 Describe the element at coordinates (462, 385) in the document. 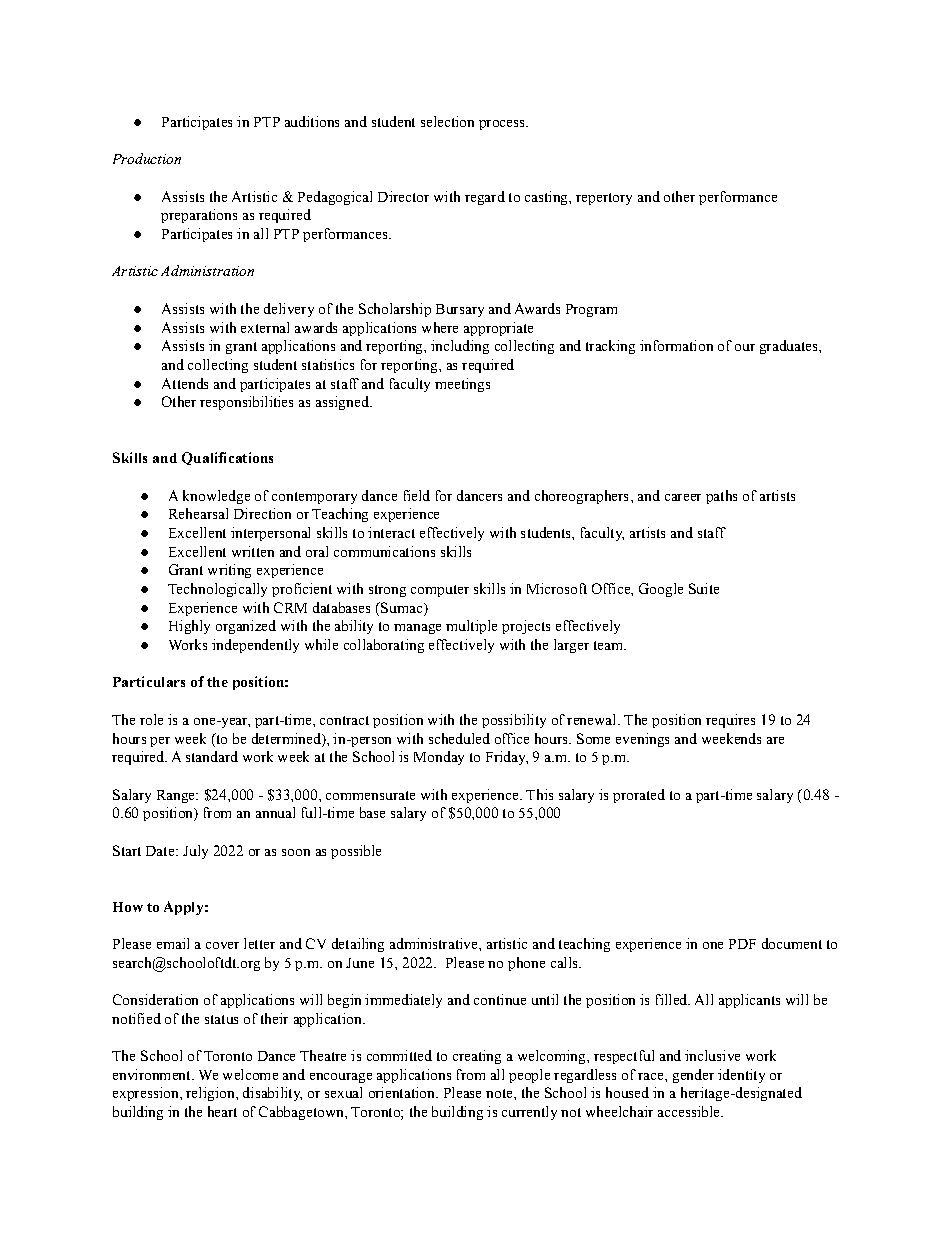

I see `meetings` at that location.
